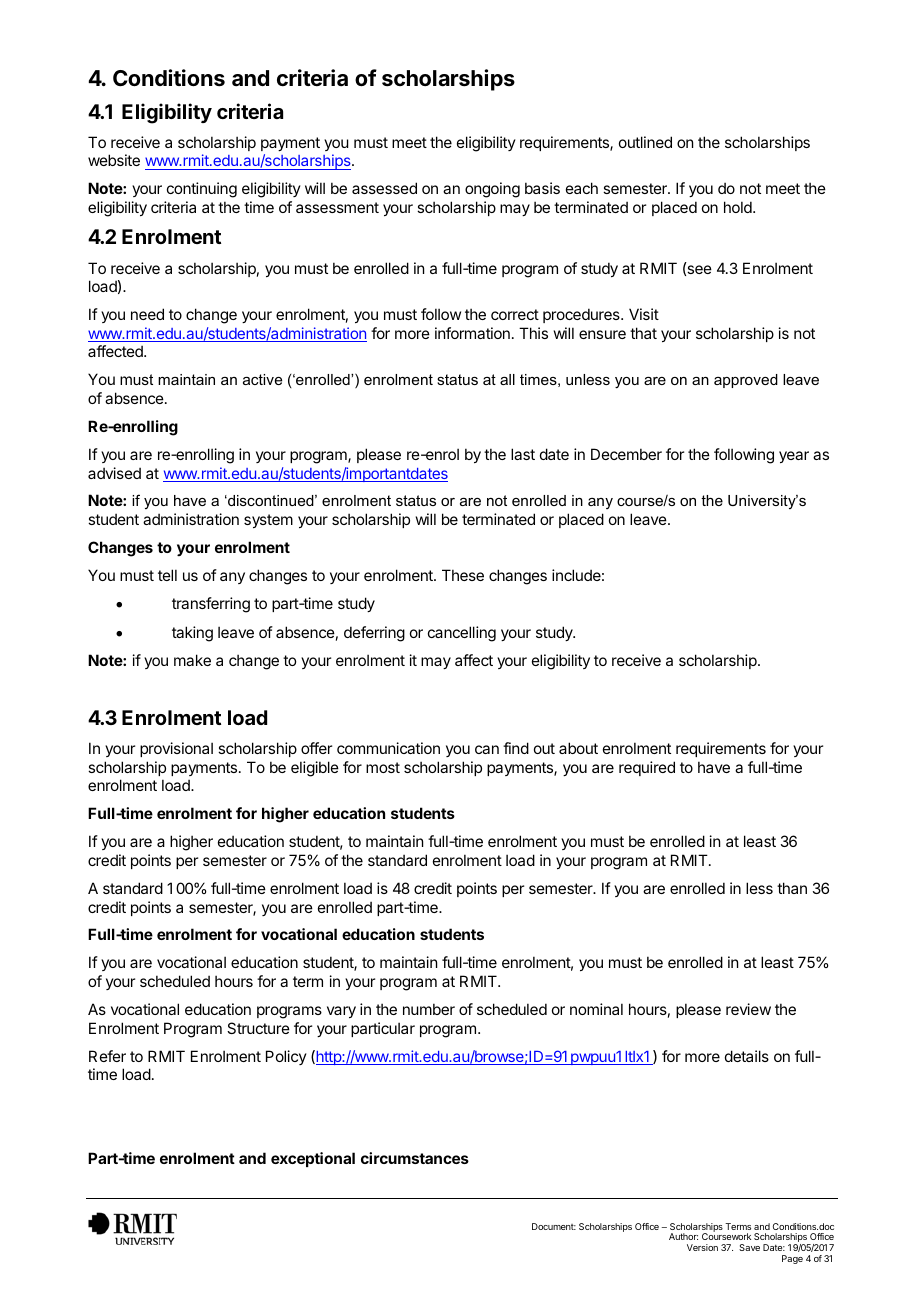  What do you see at coordinates (167, 575) in the document?
I see `tell` at bounding box center [167, 575].
